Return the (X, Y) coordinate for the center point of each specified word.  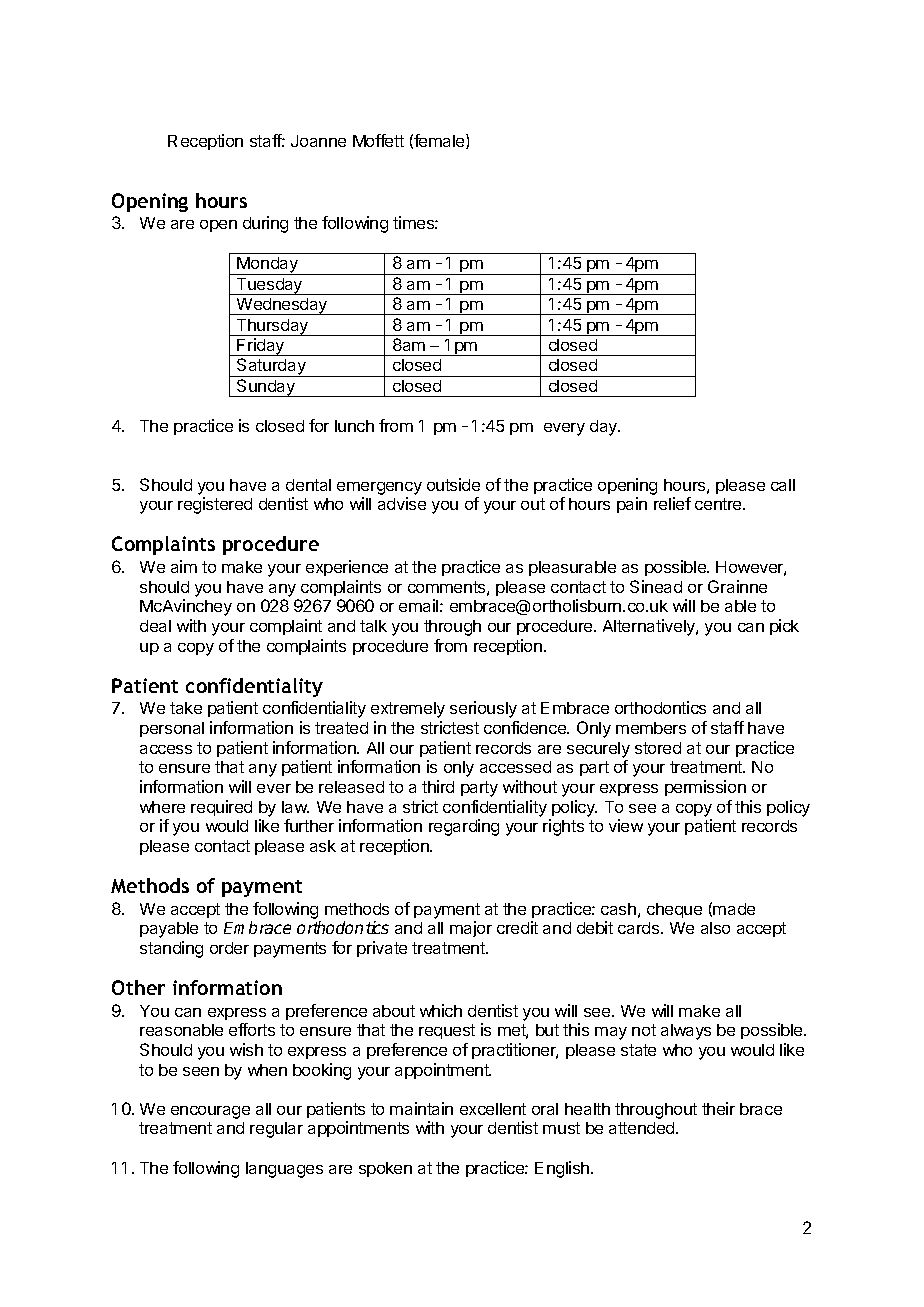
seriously (483, 709)
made (734, 909)
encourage (210, 1112)
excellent (493, 1109)
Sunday (266, 388)
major (471, 929)
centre (719, 504)
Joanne (318, 141)
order (229, 948)
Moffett (378, 140)
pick (784, 627)
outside (453, 484)
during (265, 224)
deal (155, 626)
